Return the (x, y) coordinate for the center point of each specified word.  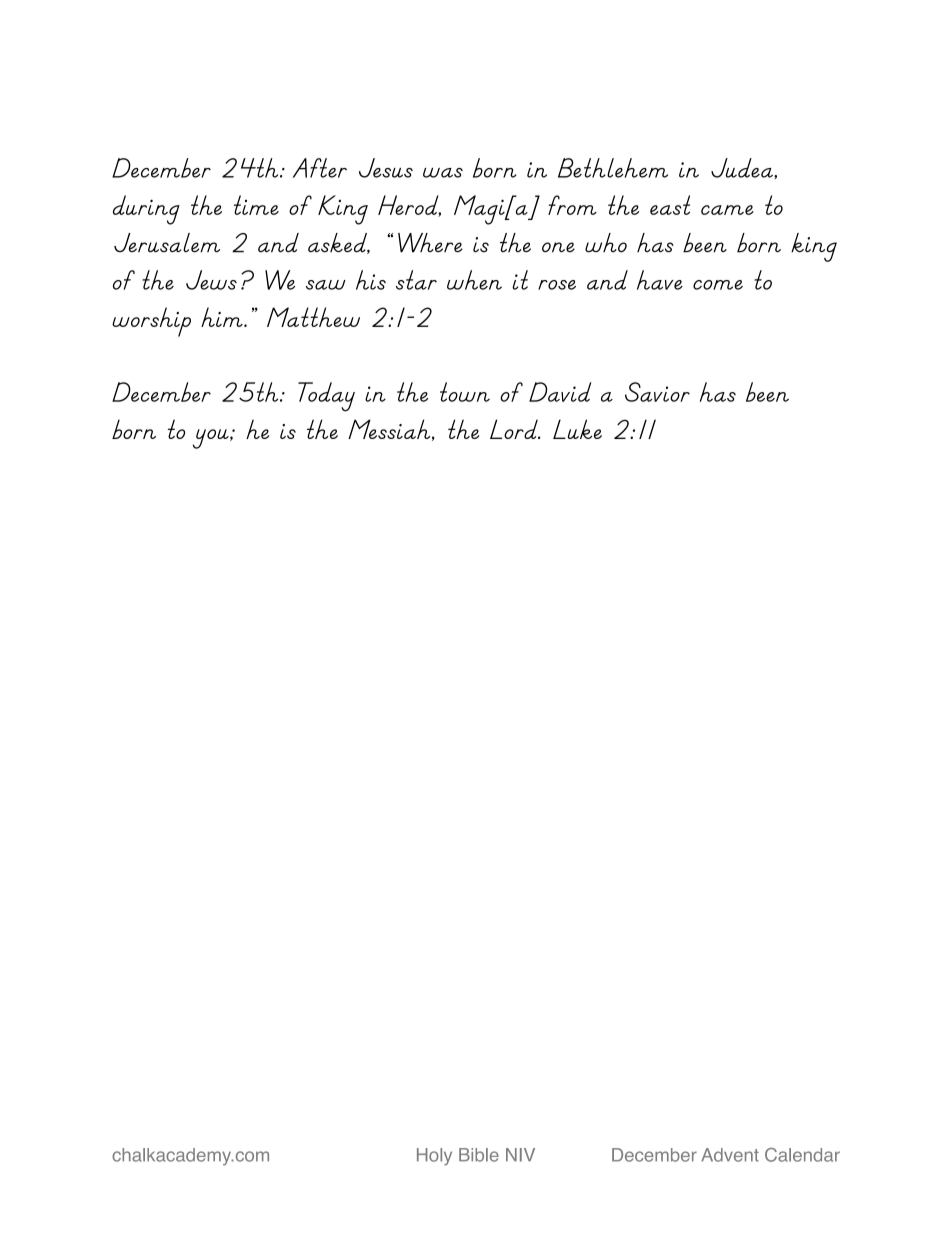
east (670, 205)
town (465, 392)
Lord (515, 429)
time (256, 205)
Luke (577, 429)
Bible (479, 1155)
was (443, 173)
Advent (730, 1155)
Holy (434, 1157)
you (212, 439)
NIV (520, 1155)
